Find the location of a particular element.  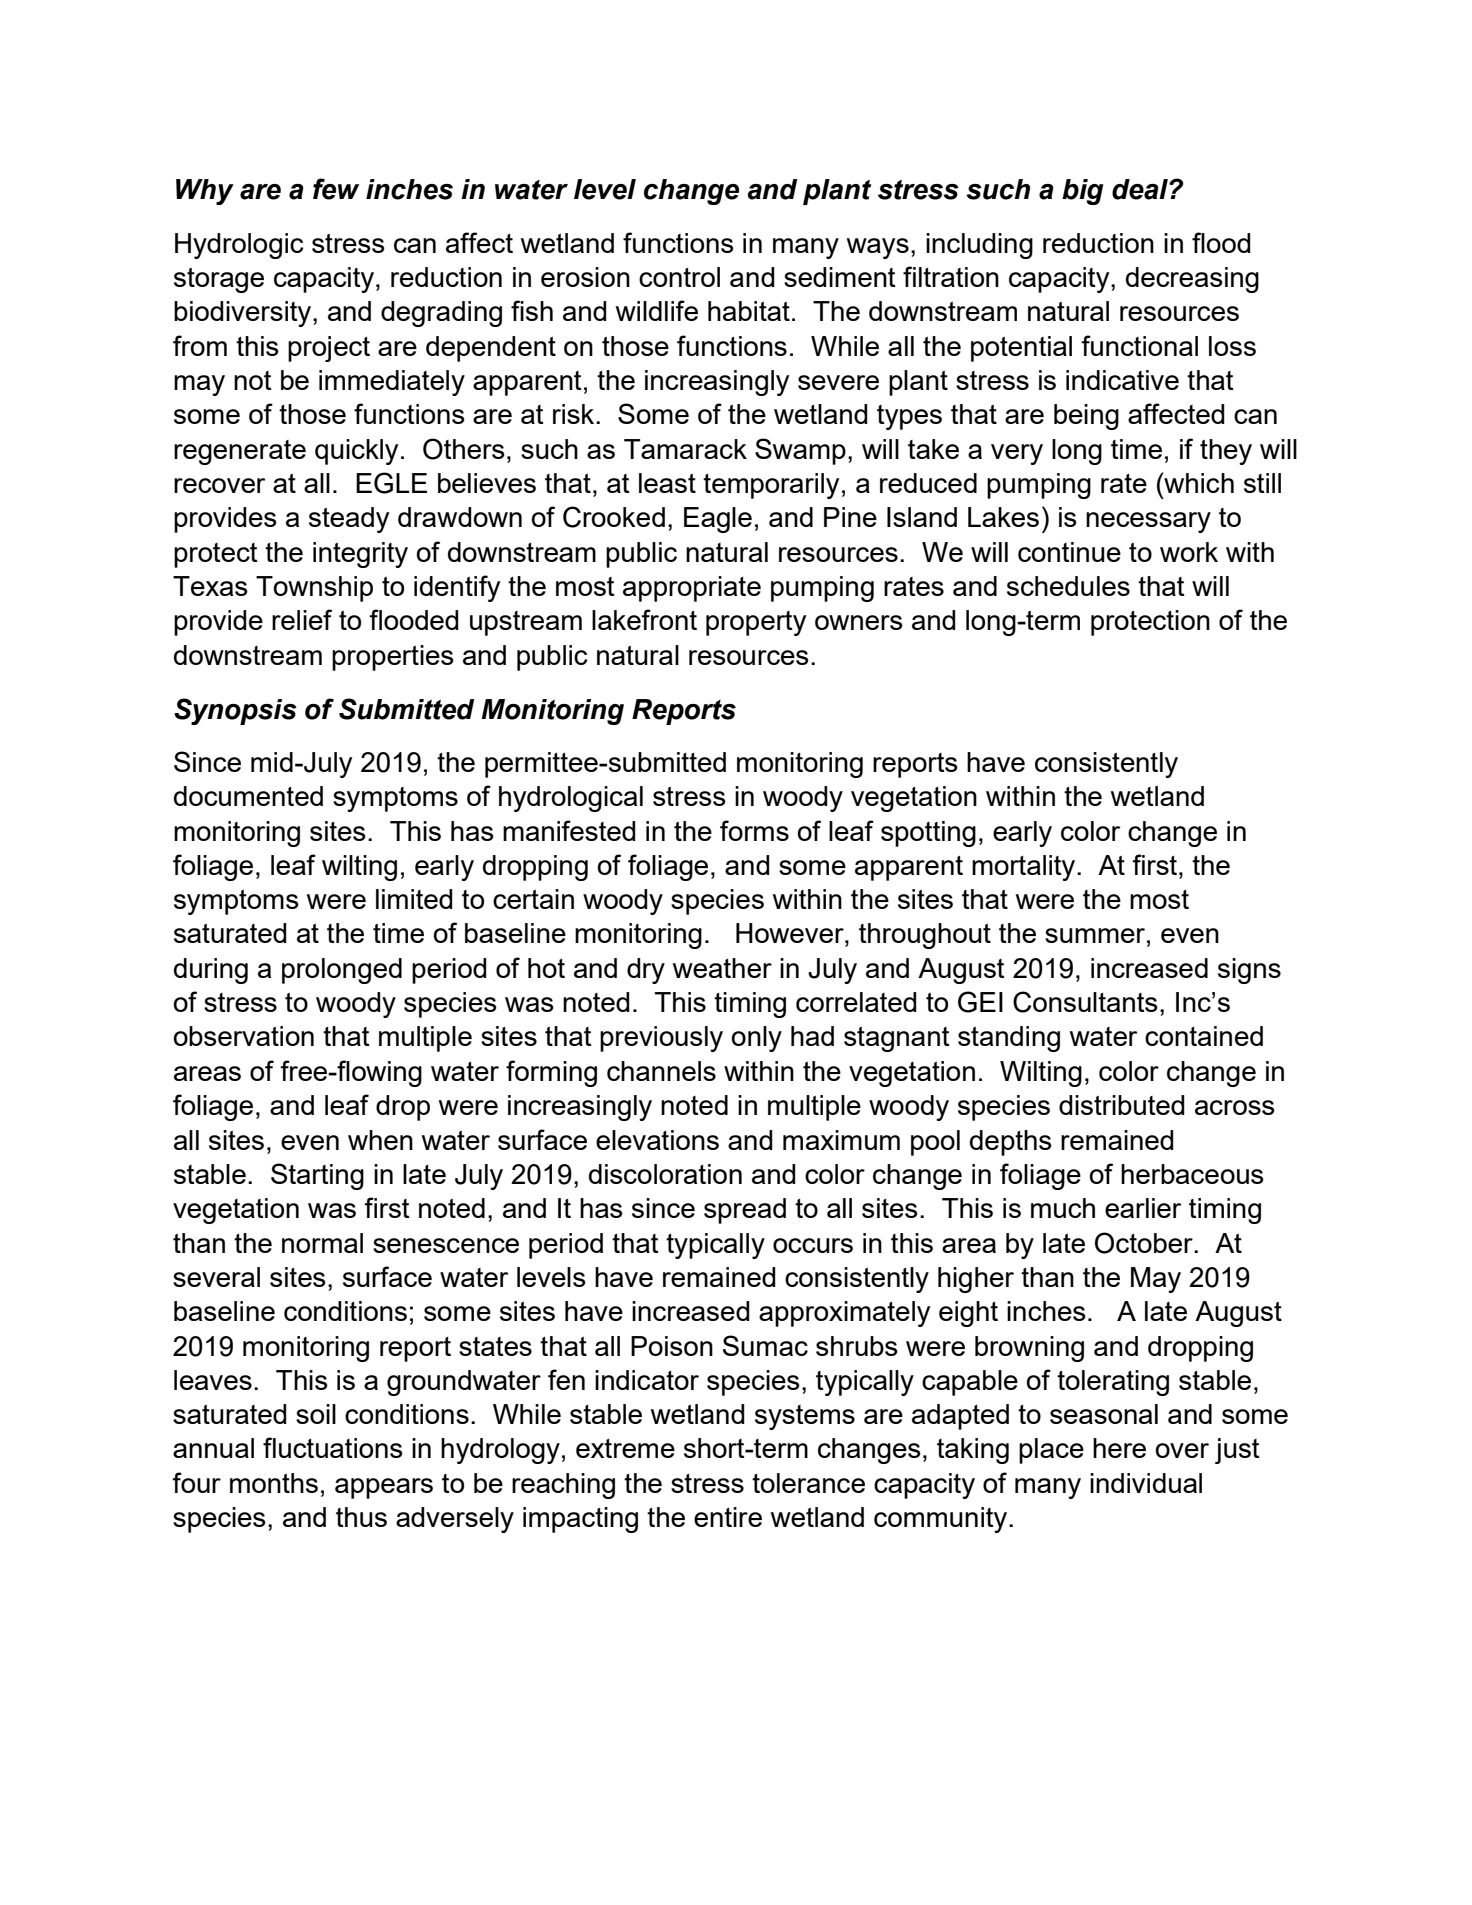

Consultants is located at coordinates (1085, 1002).
